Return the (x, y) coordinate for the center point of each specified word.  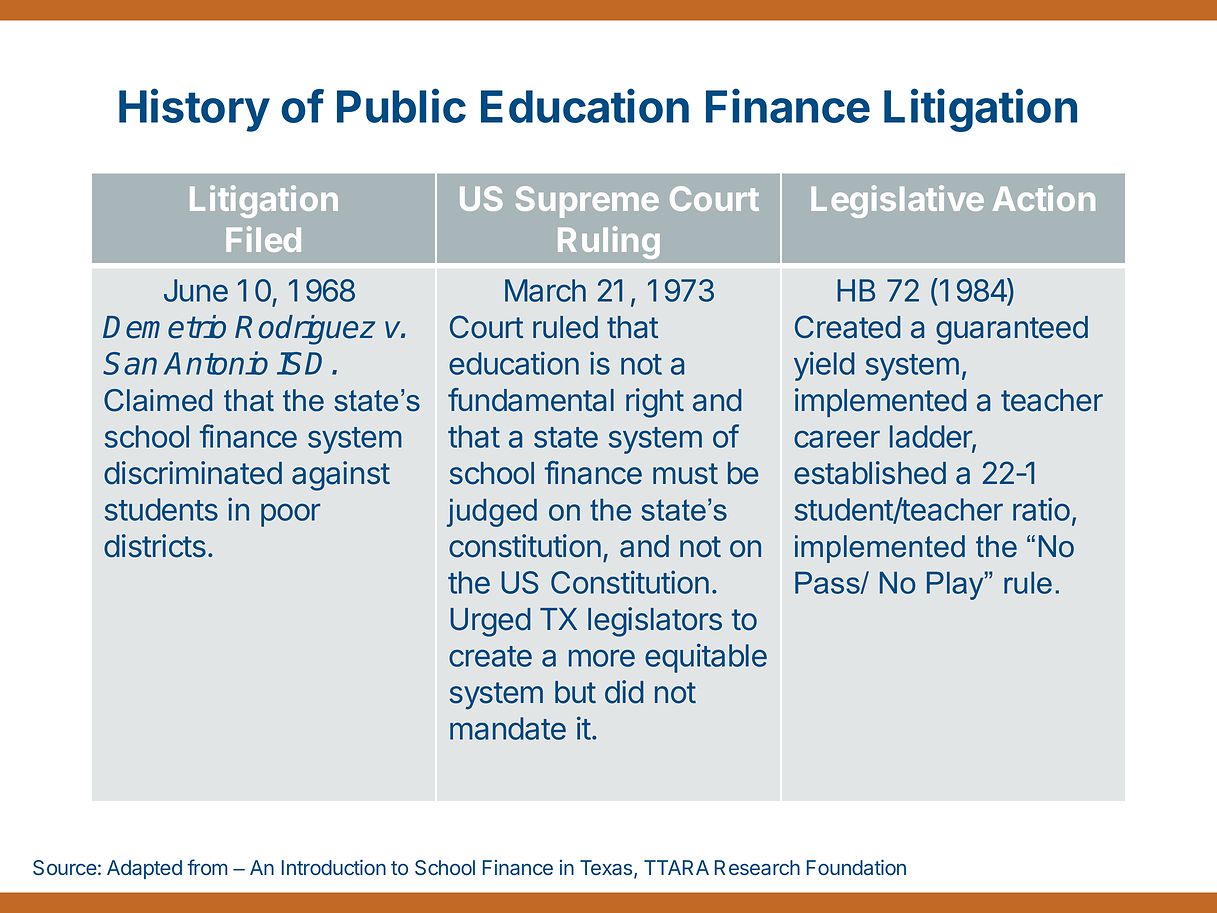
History (194, 110)
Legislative (897, 201)
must (685, 474)
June (196, 290)
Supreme (587, 202)
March (545, 290)
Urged (490, 622)
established (870, 473)
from (207, 867)
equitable (706, 658)
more (602, 658)
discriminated (193, 473)
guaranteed (1012, 330)
